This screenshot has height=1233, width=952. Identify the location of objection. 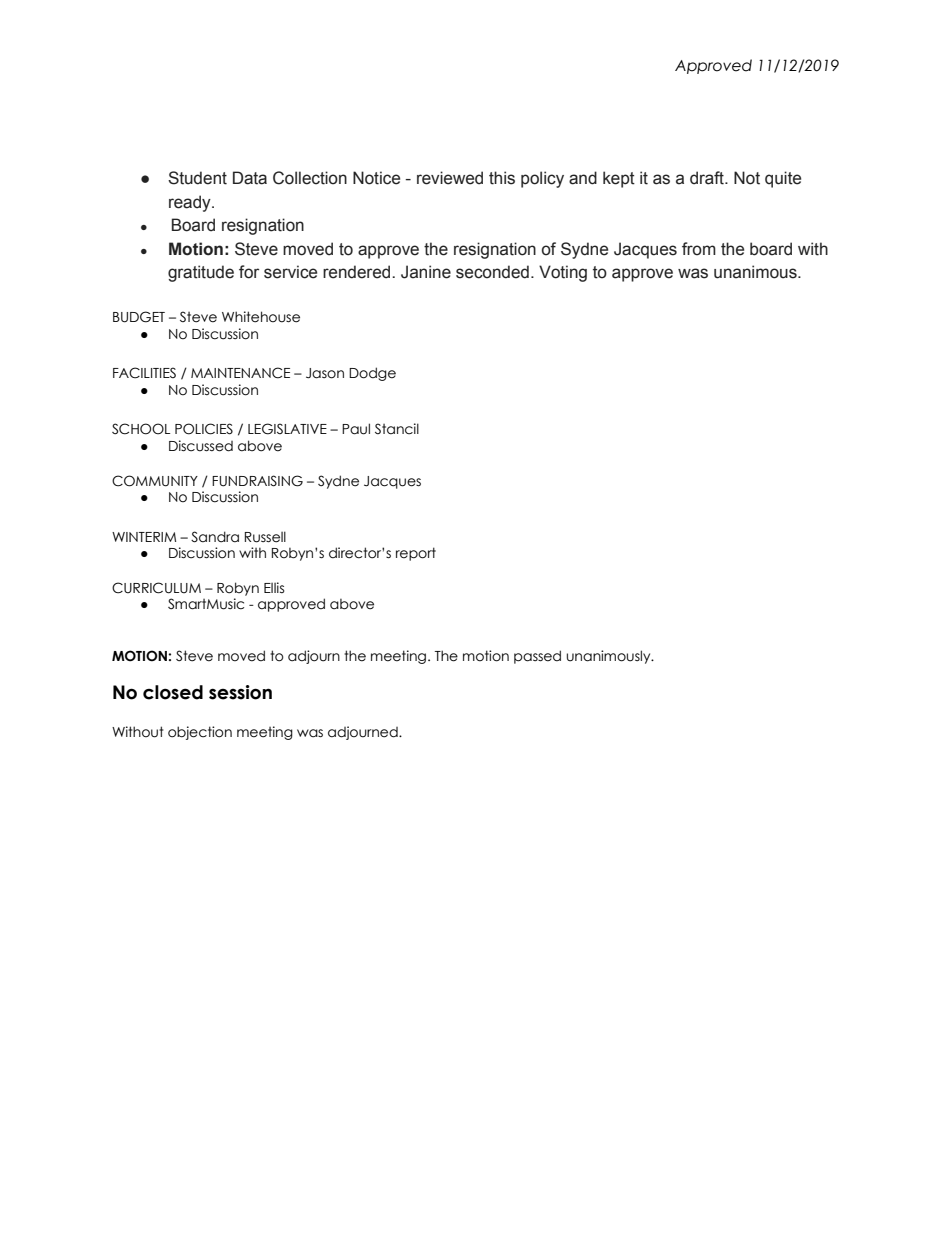
(200, 733).
